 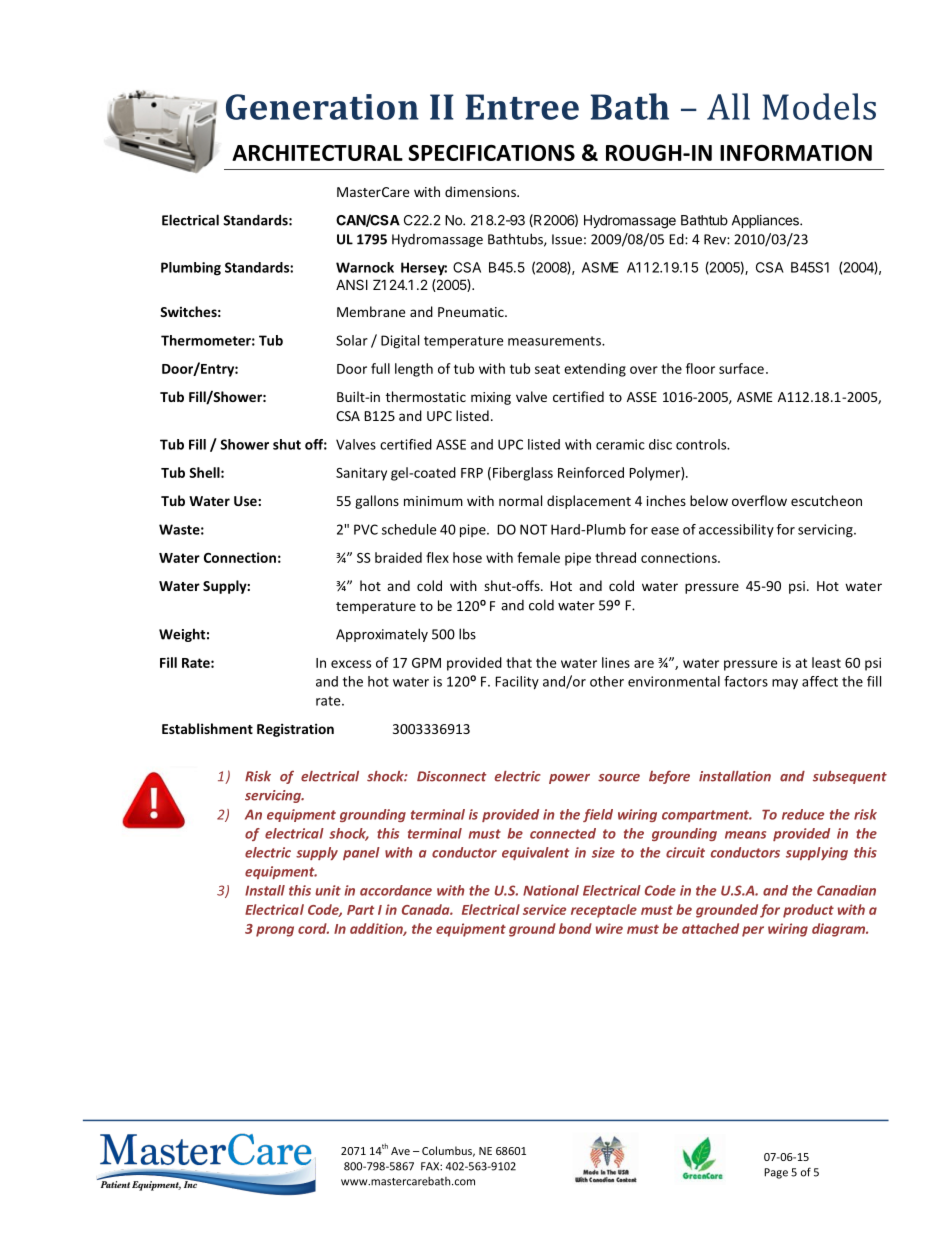 What do you see at coordinates (519, 662) in the screenshot?
I see `that` at bounding box center [519, 662].
